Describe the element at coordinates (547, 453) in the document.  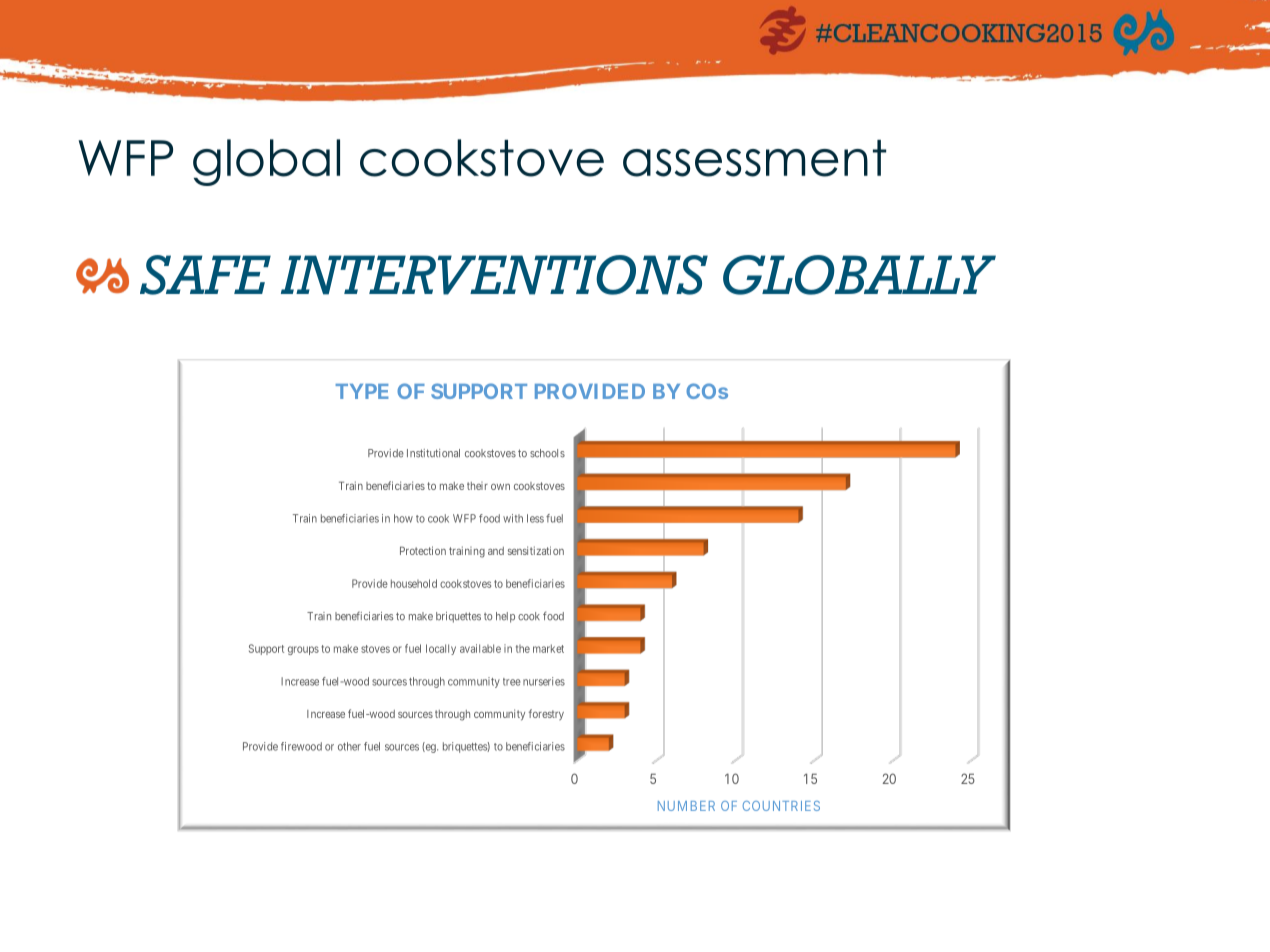
I see `schools` at that location.
